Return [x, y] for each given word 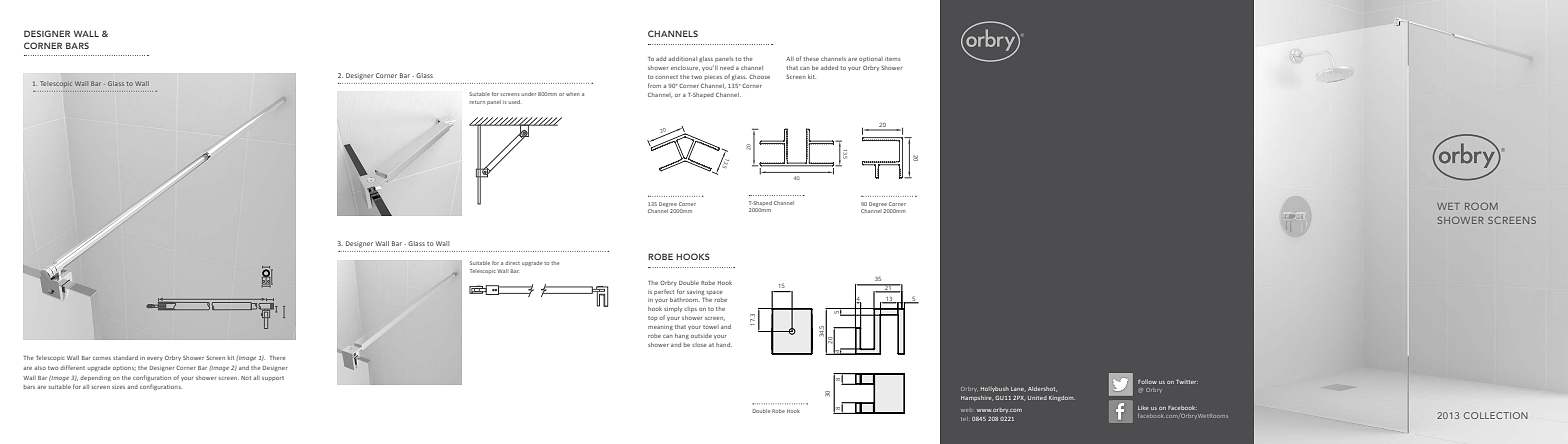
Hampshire [977, 398]
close [699, 345]
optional [871, 59]
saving [695, 293]
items [892, 59]
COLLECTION [1496, 415]
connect [666, 77]
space [714, 293]
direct [512, 263]
